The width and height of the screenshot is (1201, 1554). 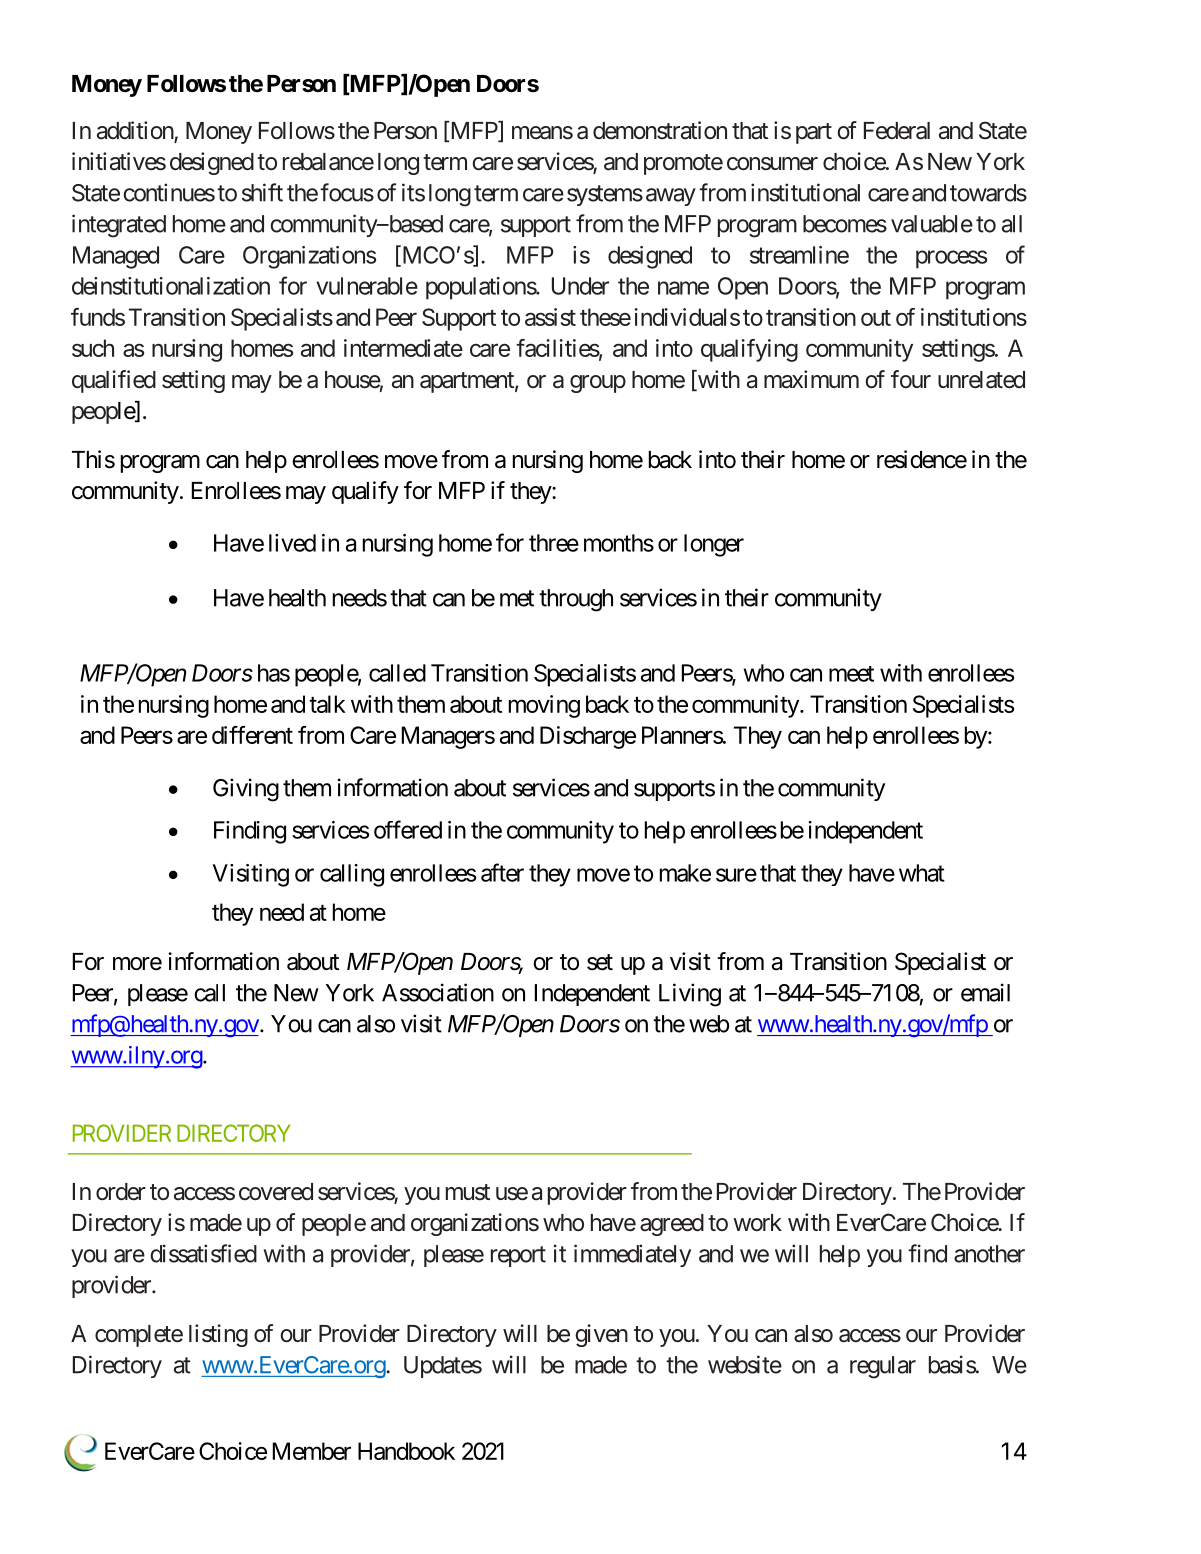 I want to click on moving, so click(x=544, y=706).
